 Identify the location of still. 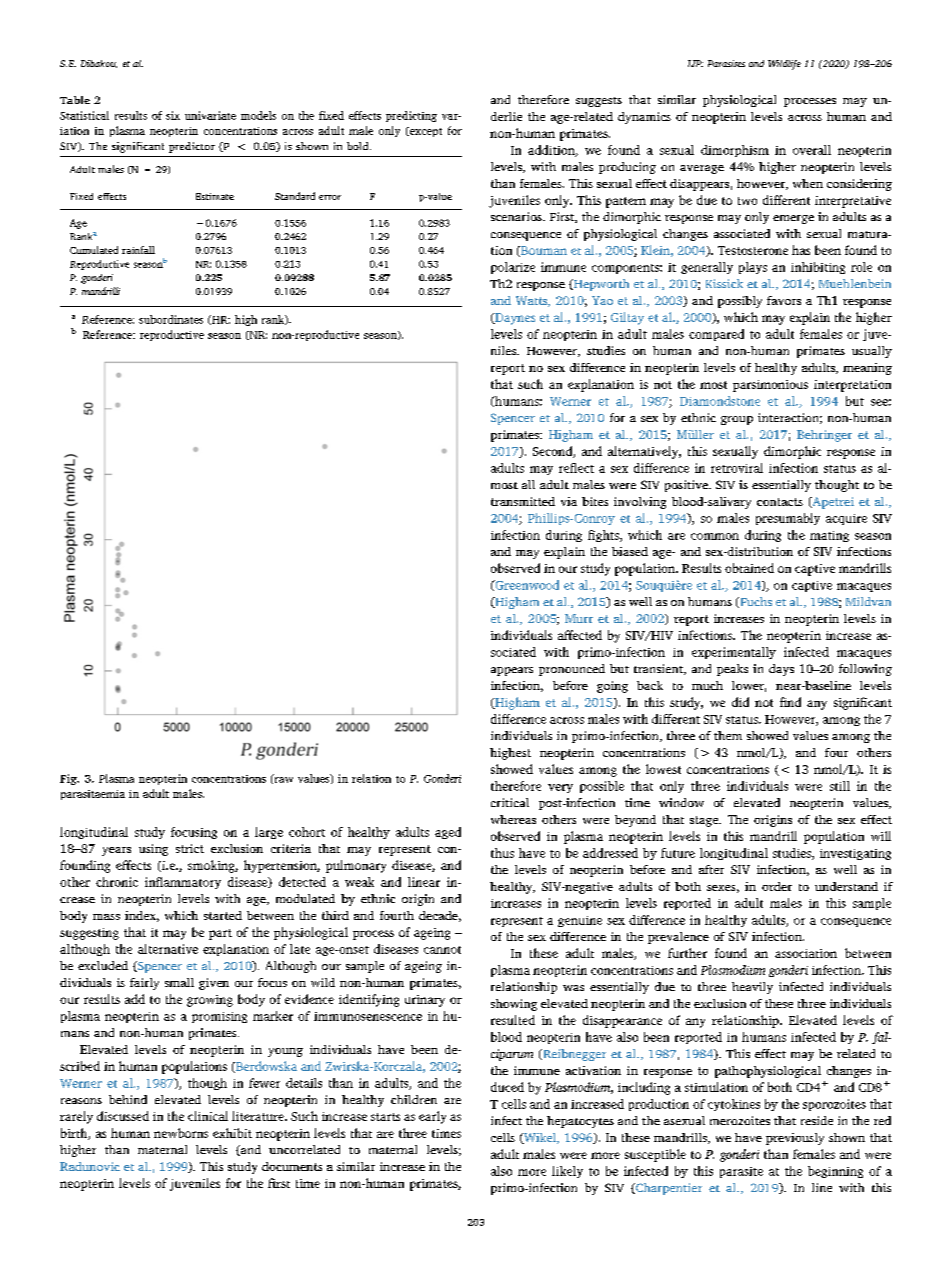
(840, 786).
